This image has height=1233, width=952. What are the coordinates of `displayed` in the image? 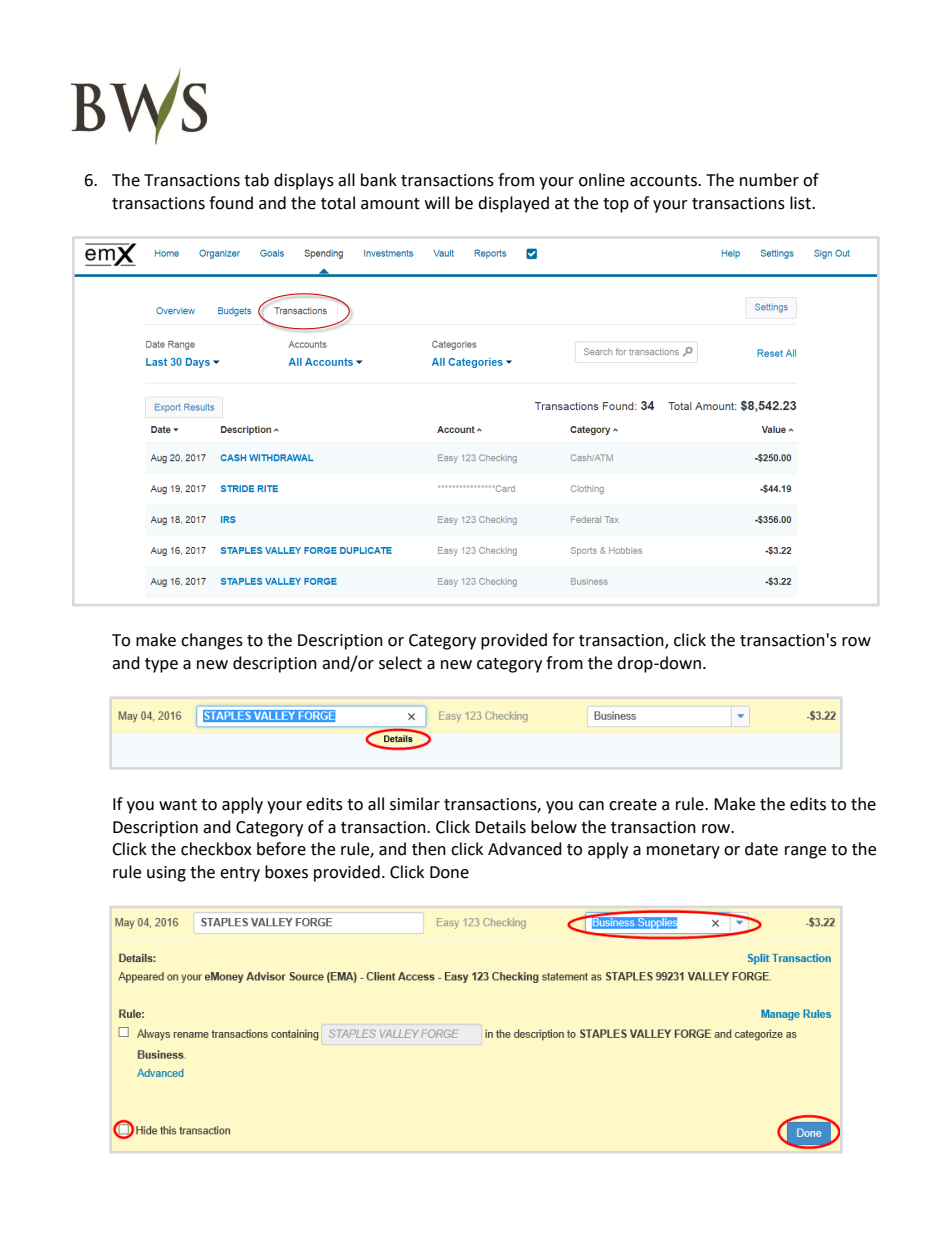 It's located at (513, 204).
